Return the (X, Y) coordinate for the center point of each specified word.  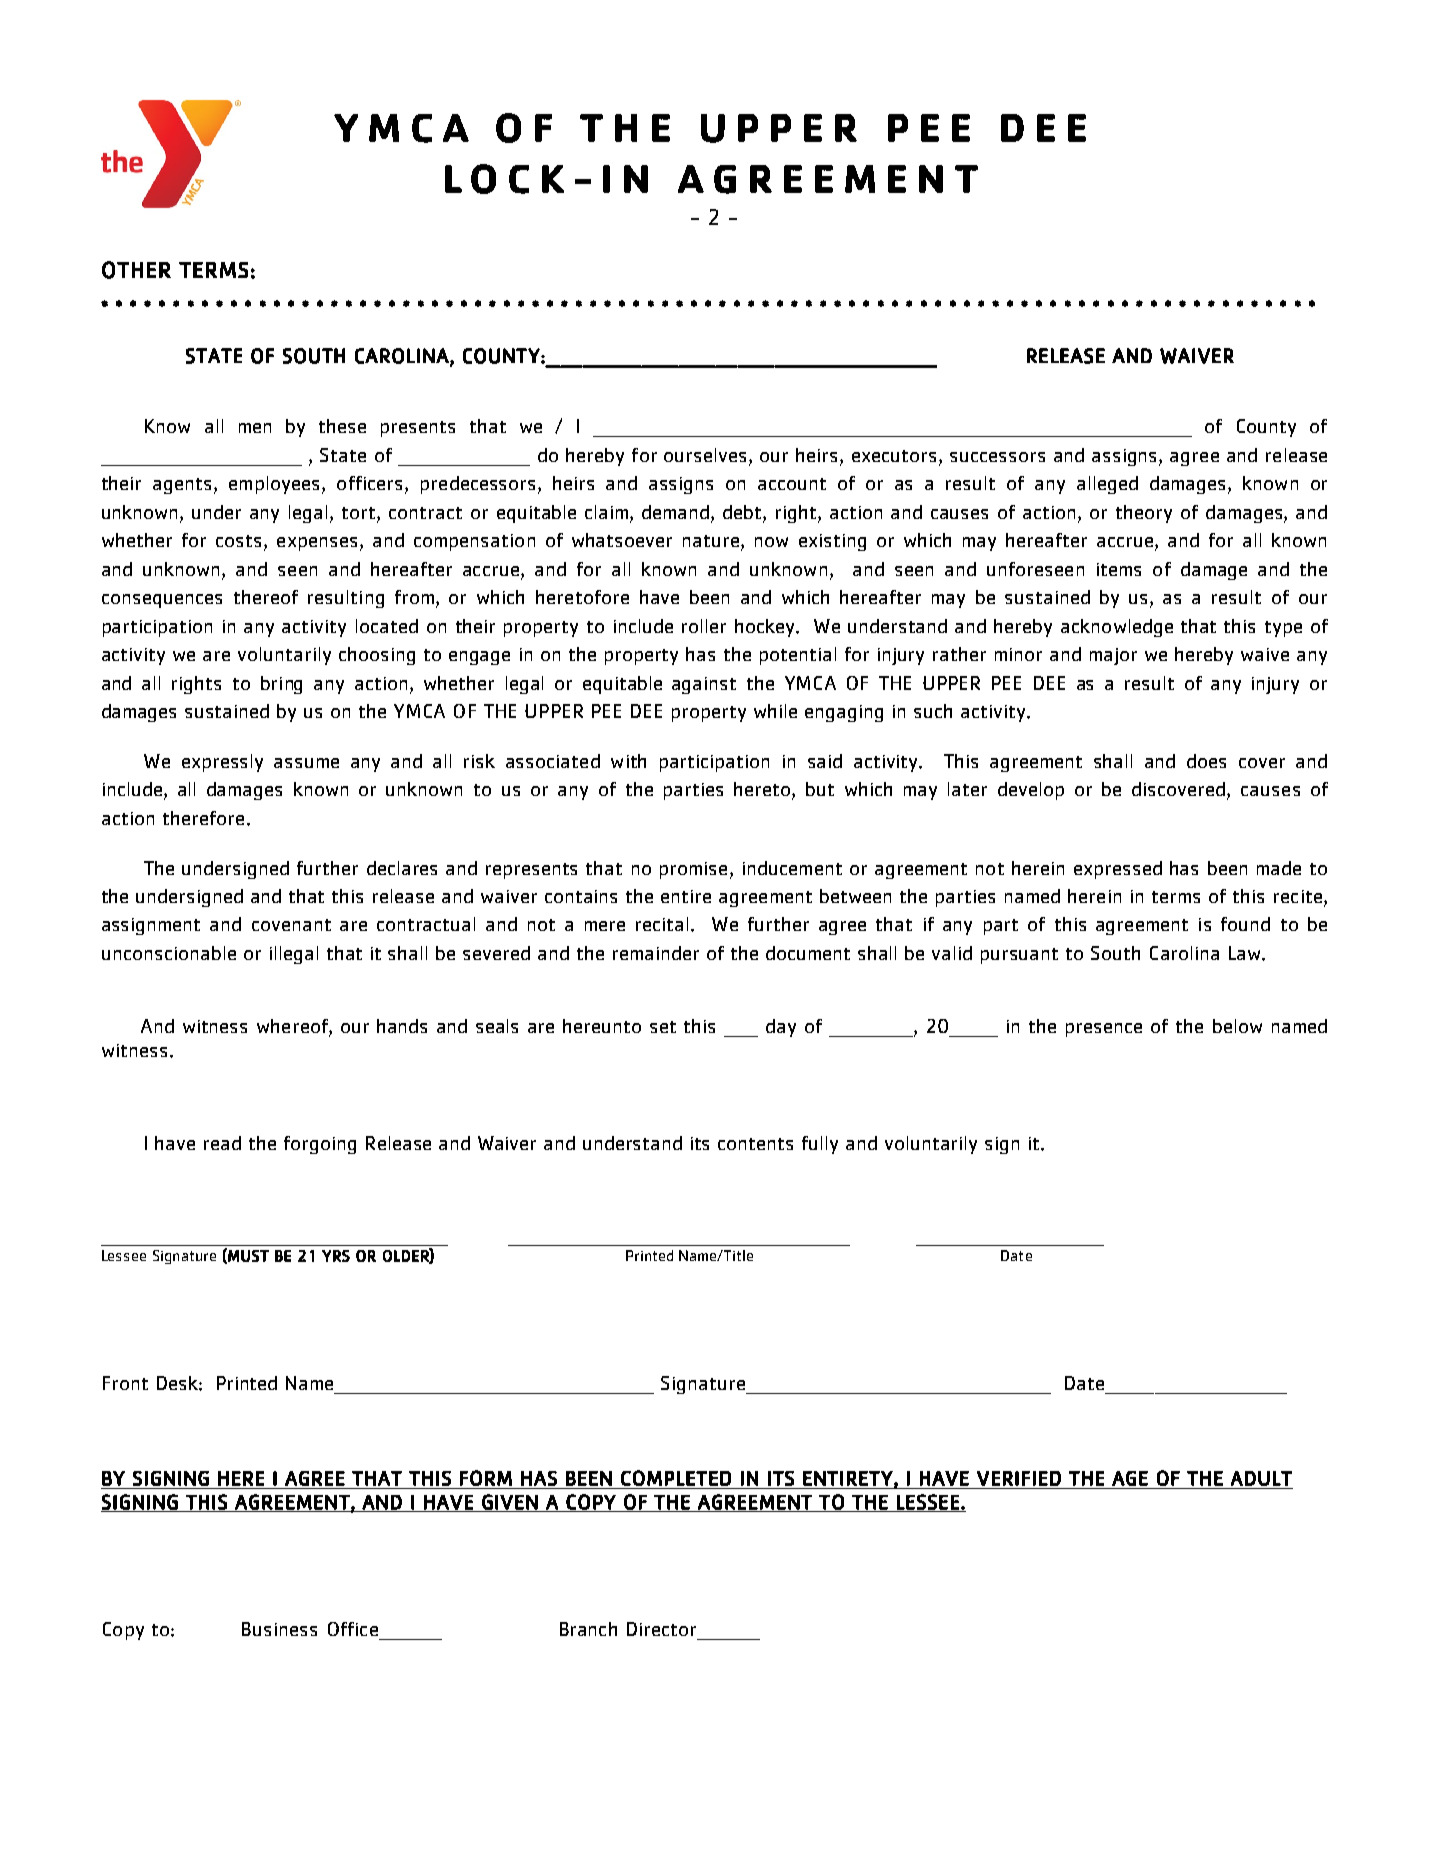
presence (1104, 1030)
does (1206, 761)
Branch (588, 1629)
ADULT (1261, 1478)
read (222, 1143)
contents (755, 1144)
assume (306, 763)
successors (997, 457)
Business (279, 1629)
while (775, 711)
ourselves (707, 455)
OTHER (136, 270)
